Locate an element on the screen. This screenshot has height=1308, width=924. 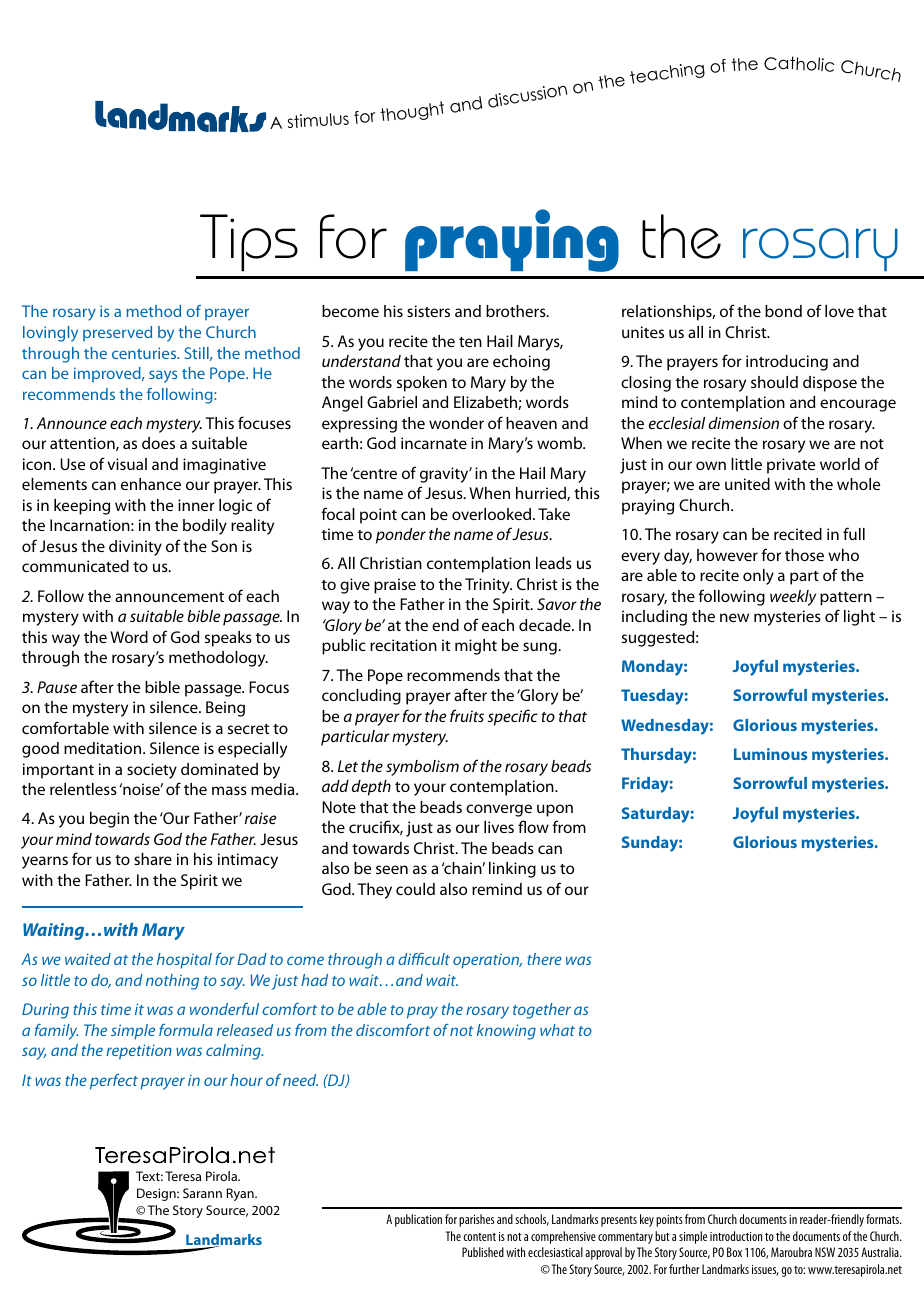
divinity is located at coordinates (135, 548).
